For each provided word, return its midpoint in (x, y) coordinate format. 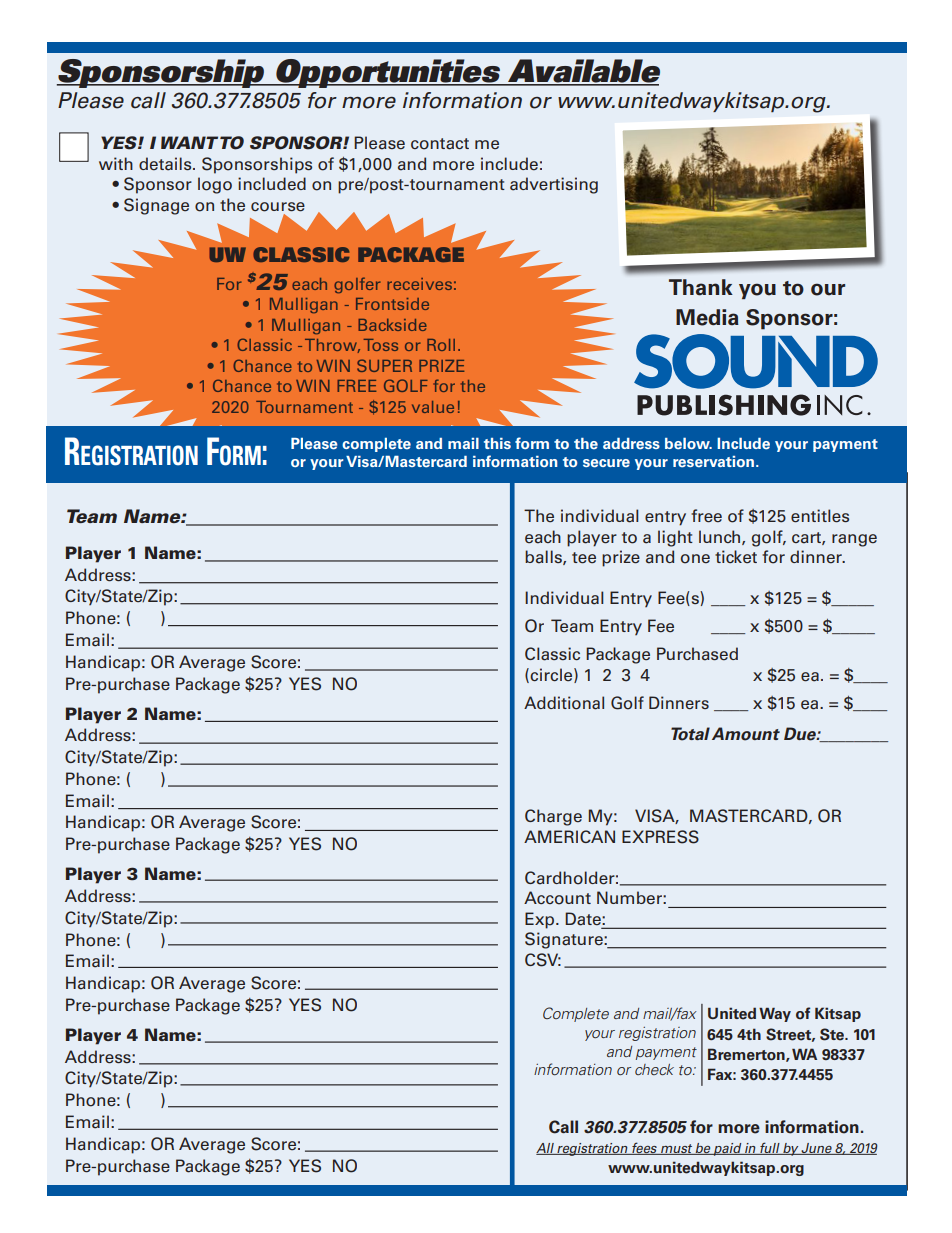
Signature (565, 940)
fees (644, 1148)
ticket (736, 557)
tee (584, 558)
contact (440, 144)
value (433, 407)
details (166, 164)
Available (583, 72)
